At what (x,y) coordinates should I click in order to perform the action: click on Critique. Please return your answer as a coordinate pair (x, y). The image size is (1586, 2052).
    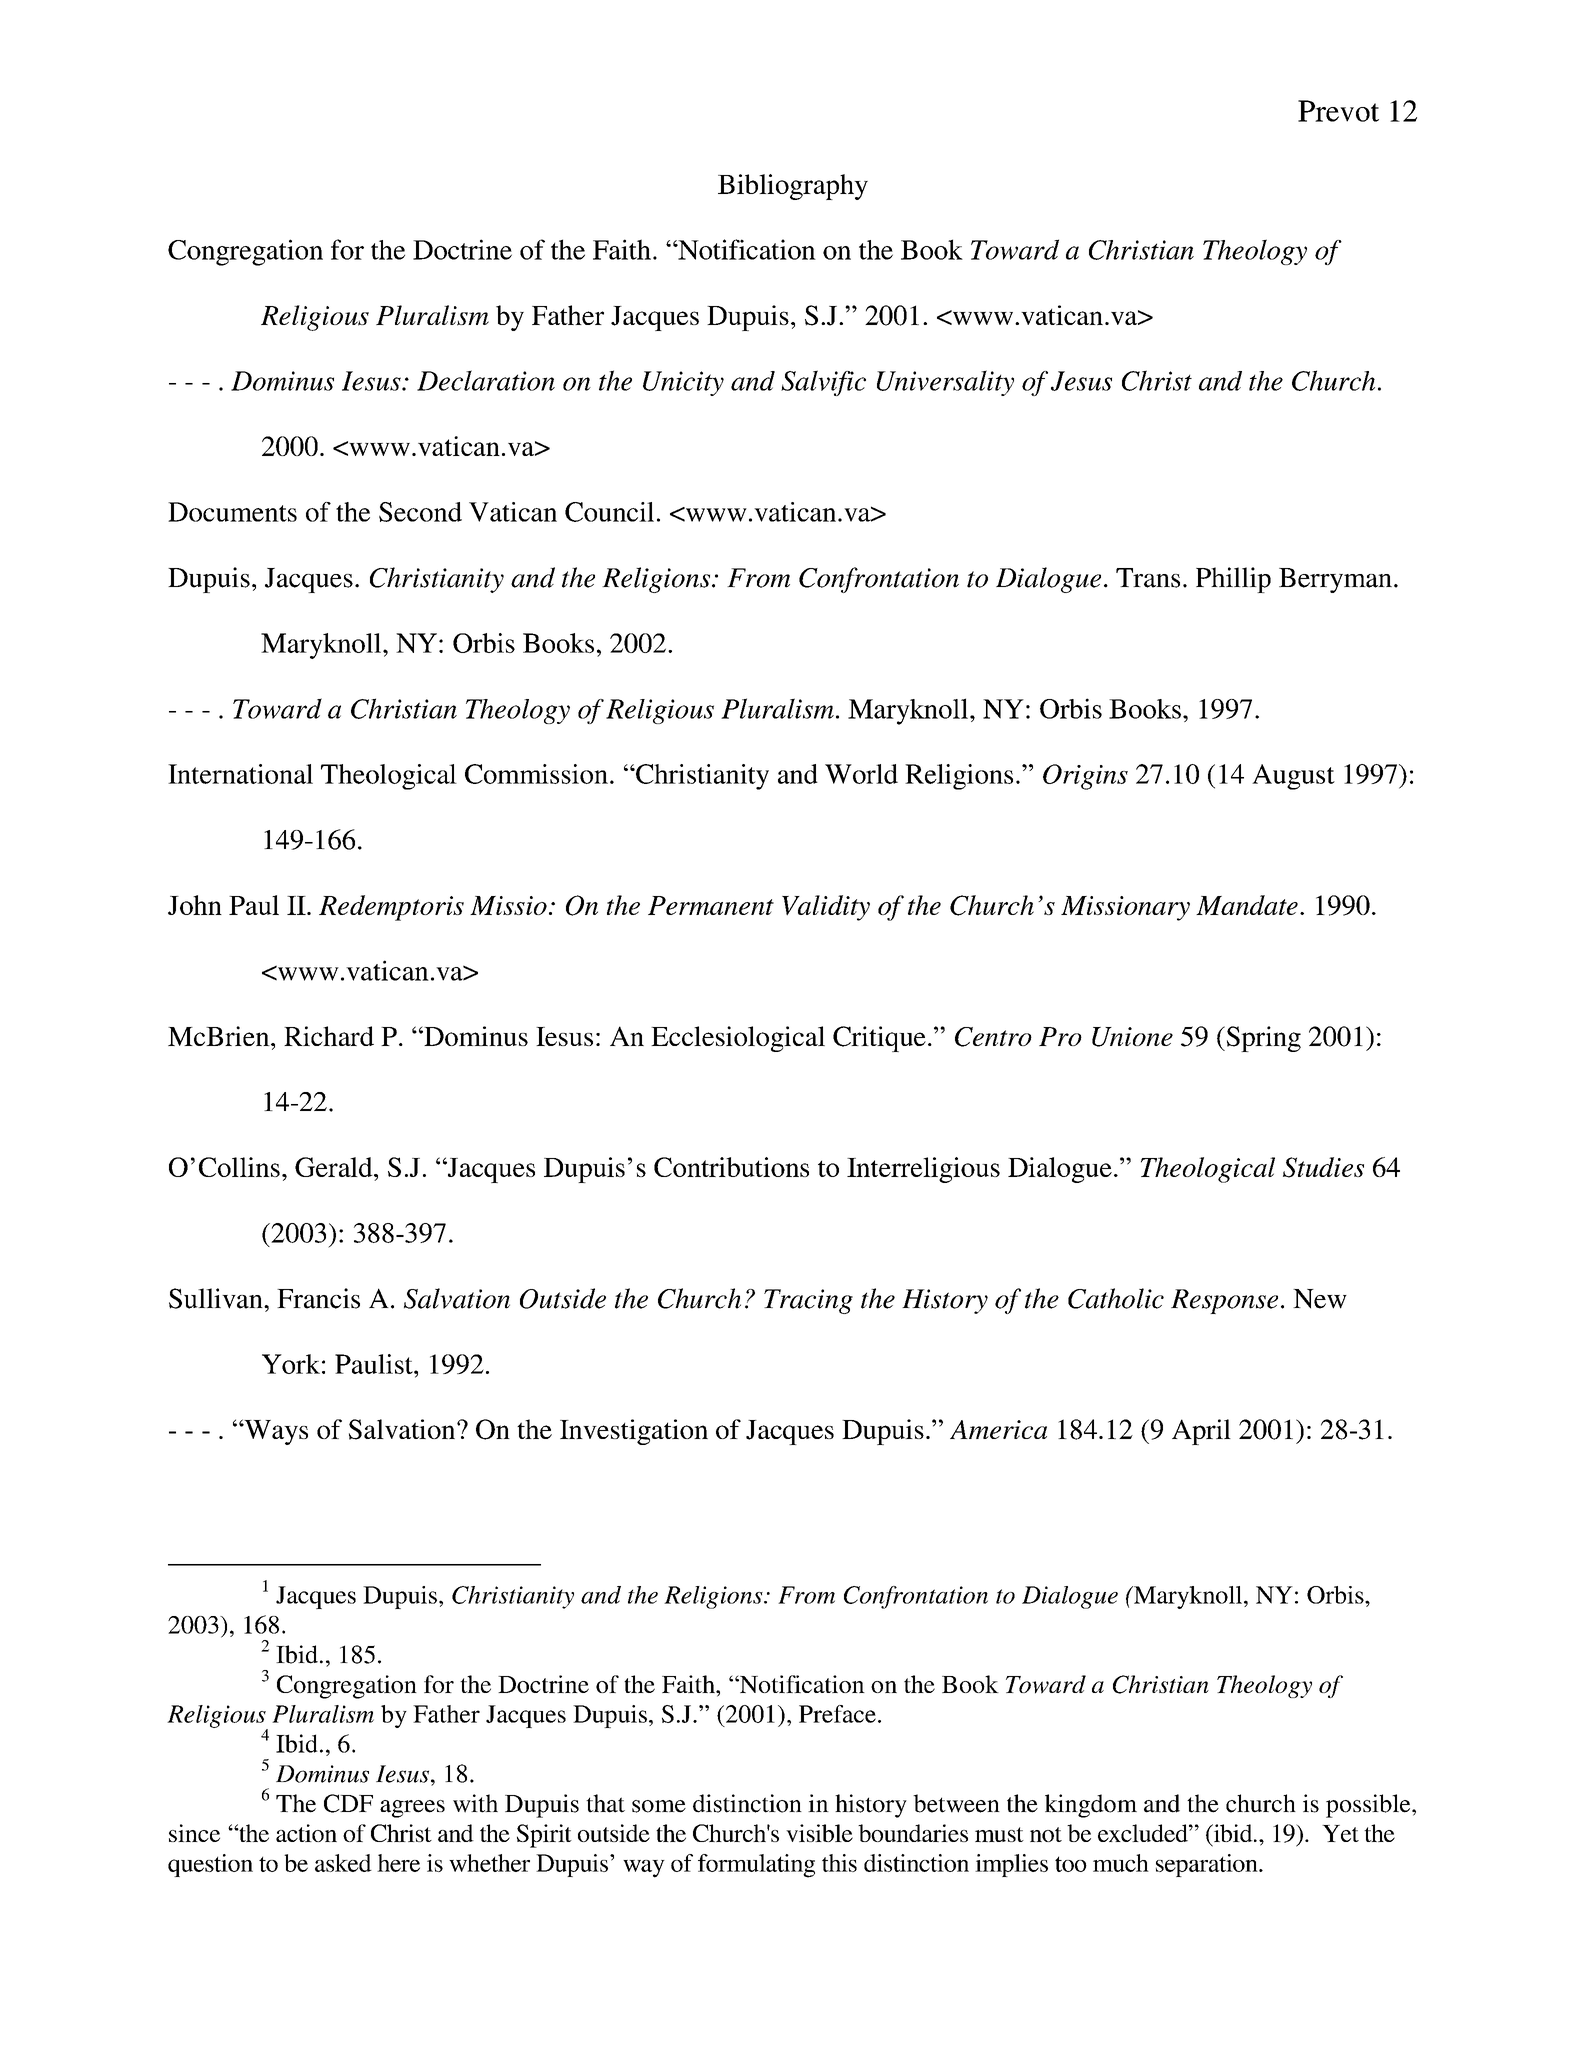
    Looking at the image, I should click on (879, 1039).
